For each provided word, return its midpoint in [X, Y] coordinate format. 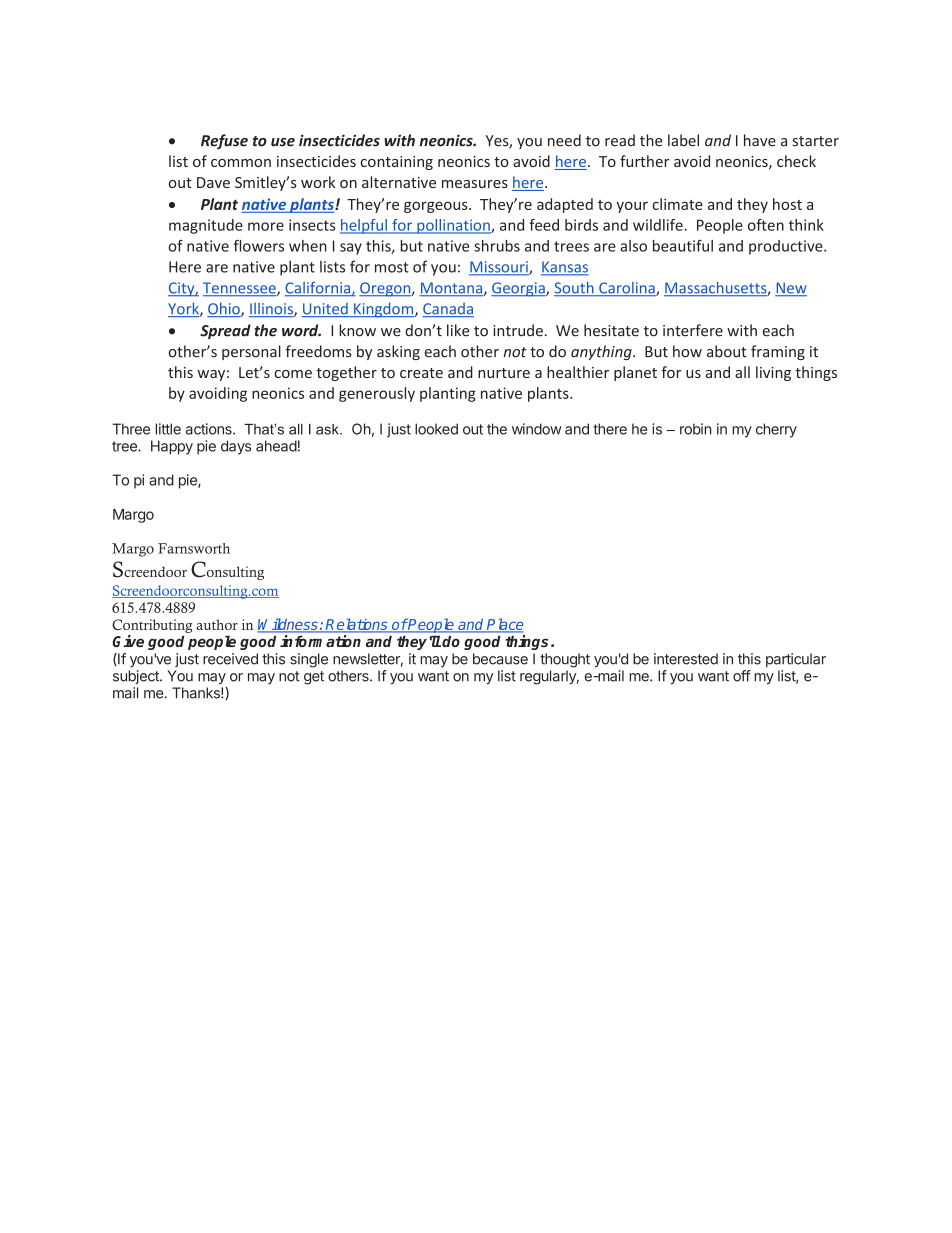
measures [475, 184]
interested [686, 659]
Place [504, 625]
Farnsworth [194, 548]
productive [787, 247]
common [241, 163]
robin [695, 429]
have [760, 140]
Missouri [499, 268]
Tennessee [240, 289]
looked [436, 429]
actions [210, 429]
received [230, 659]
